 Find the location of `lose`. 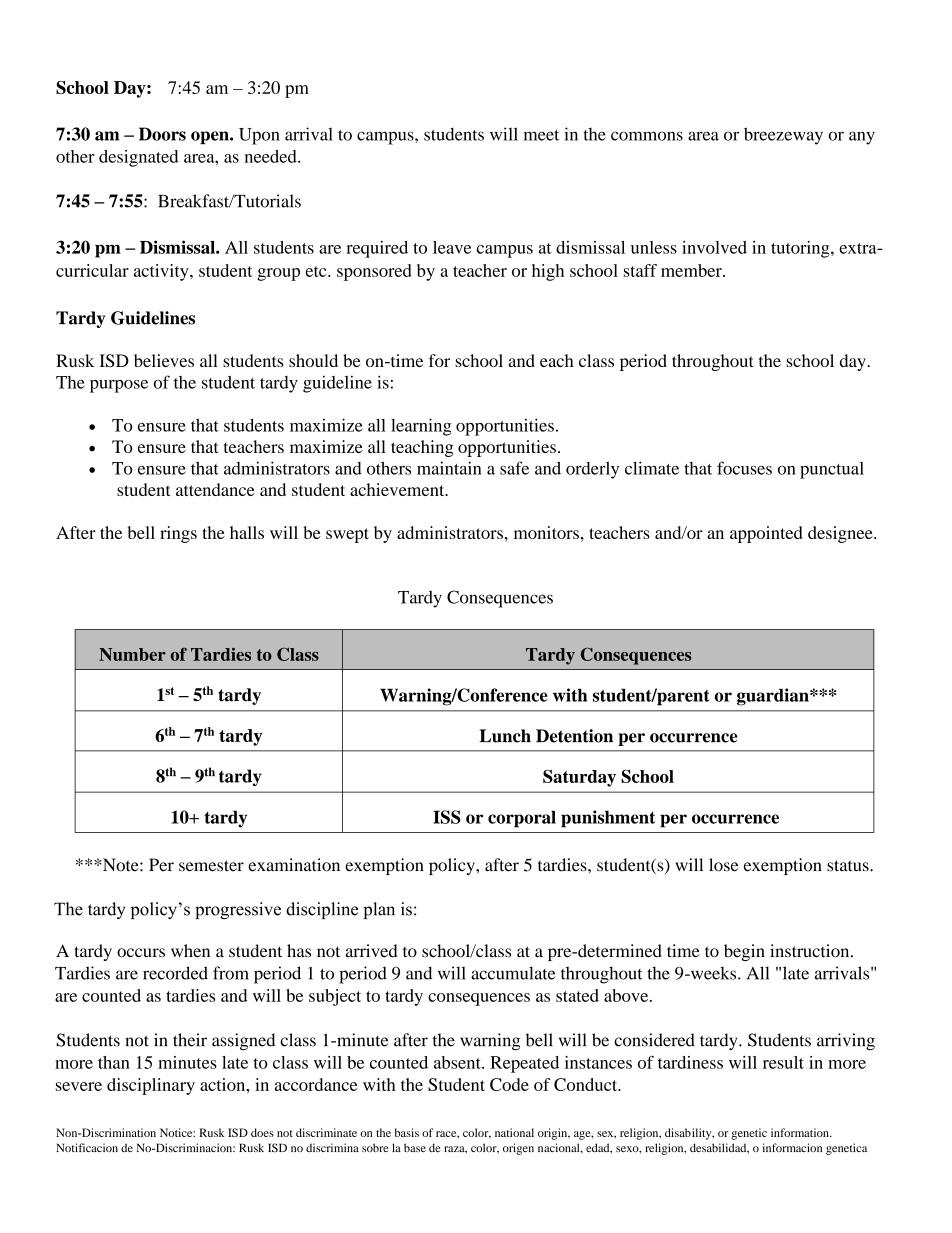

lose is located at coordinates (723, 865).
